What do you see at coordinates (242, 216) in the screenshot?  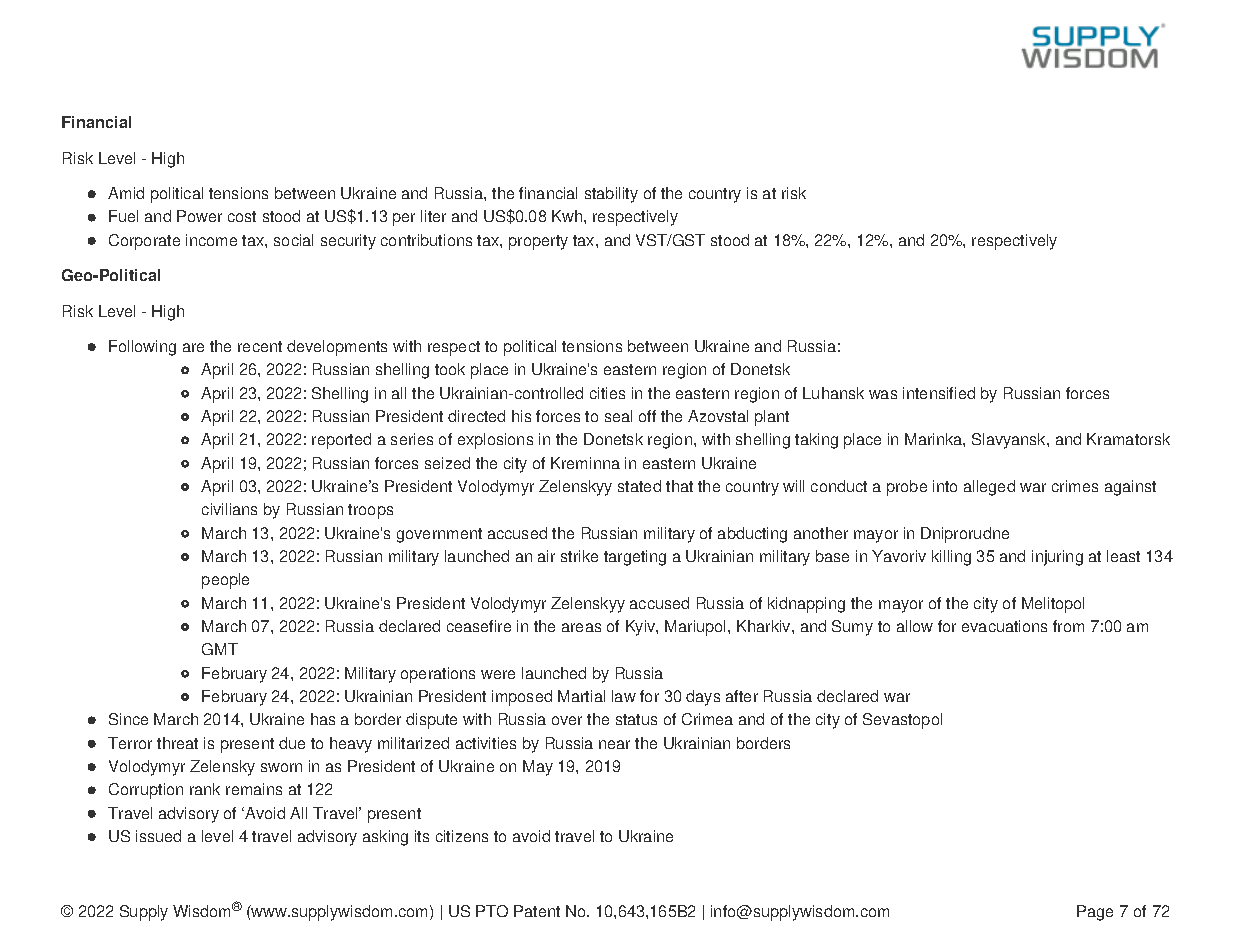 I see `cost` at bounding box center [242, 216].
